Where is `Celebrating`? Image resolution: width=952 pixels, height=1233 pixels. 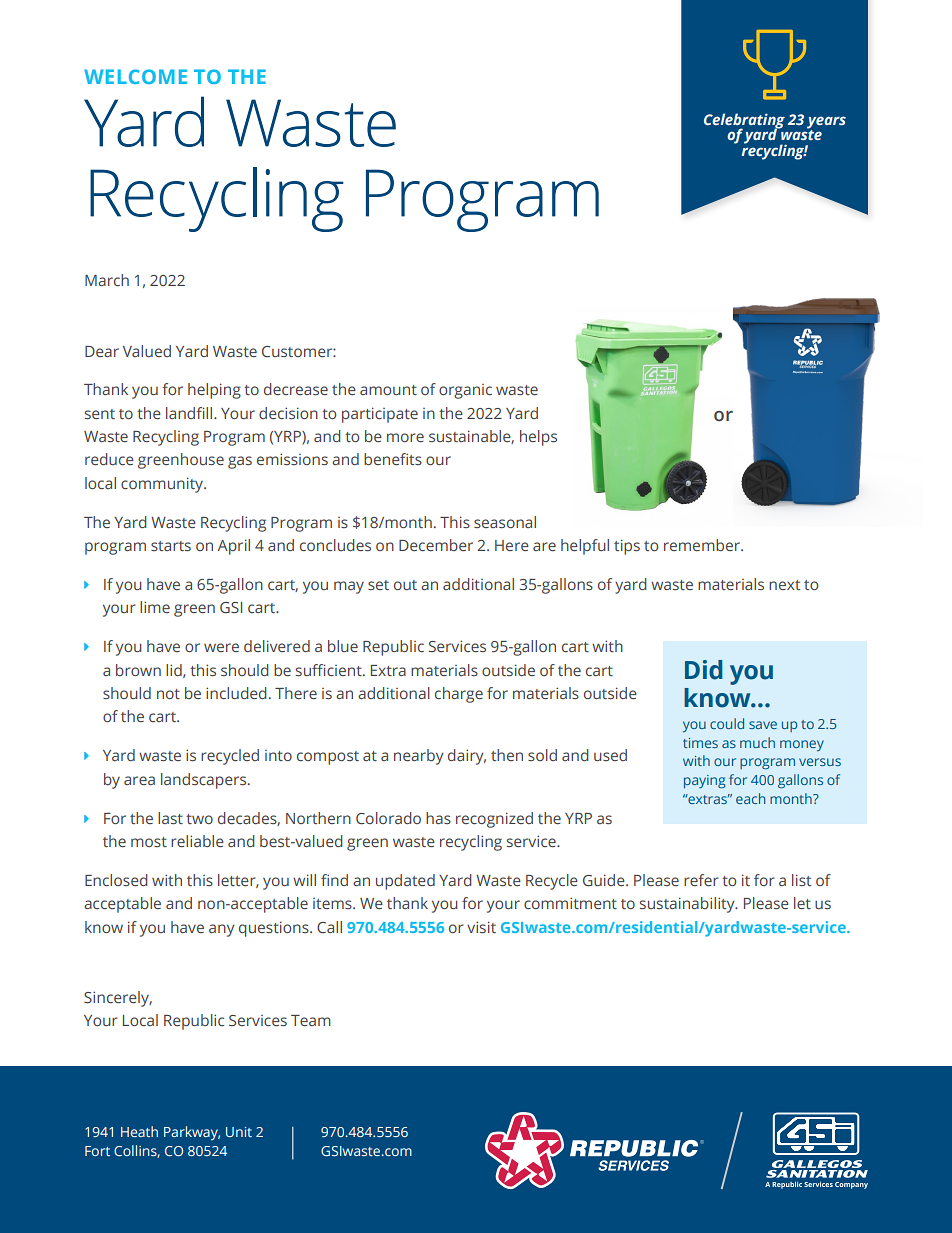 Celebrating is located at coordinates (744, 122).
